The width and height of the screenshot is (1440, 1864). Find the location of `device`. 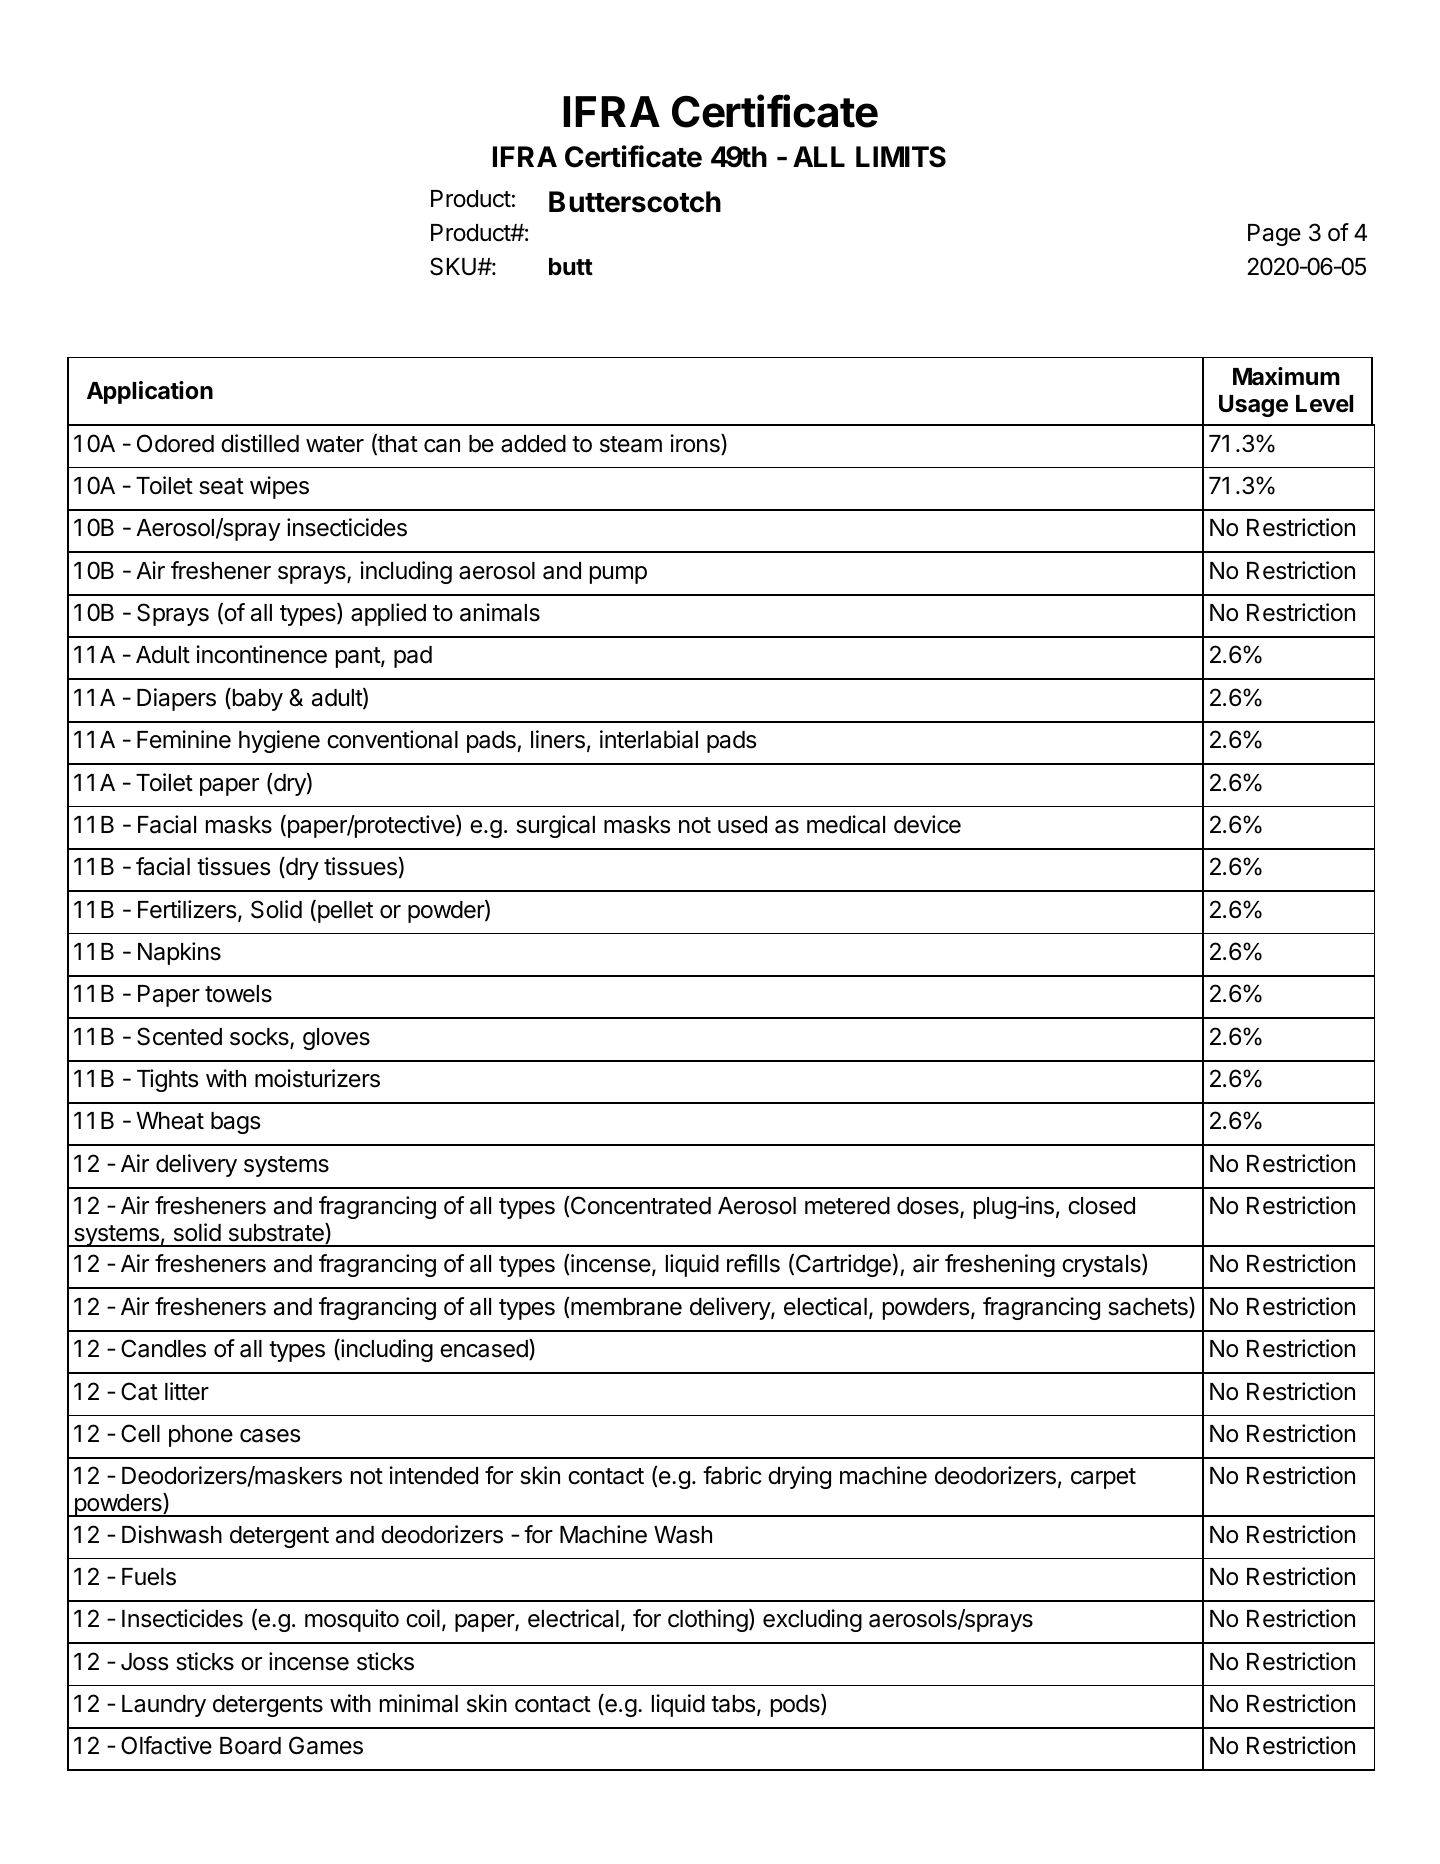

device is located at coordinates (927, 824).
